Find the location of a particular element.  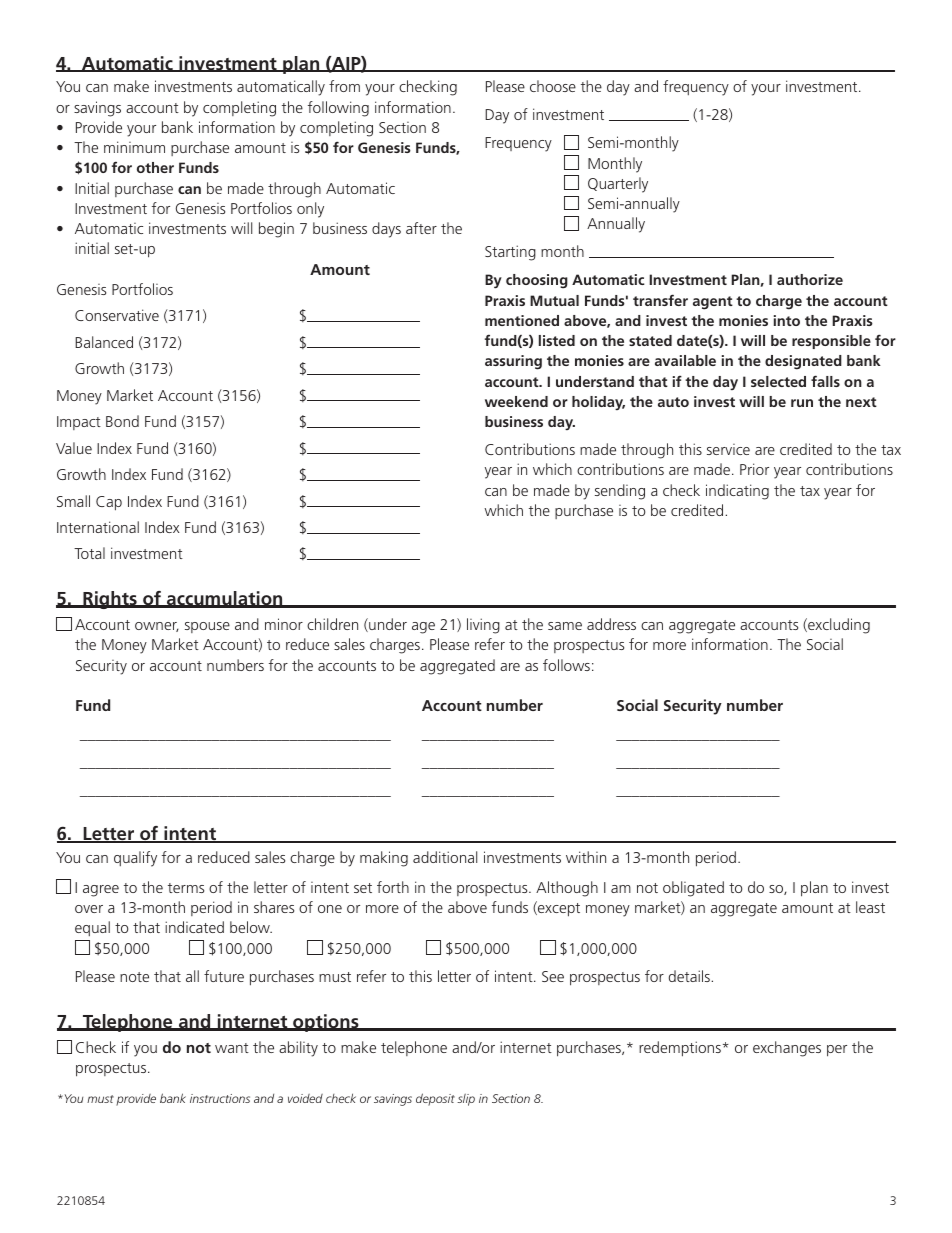

minimum is located at coordinates (134, 147).
